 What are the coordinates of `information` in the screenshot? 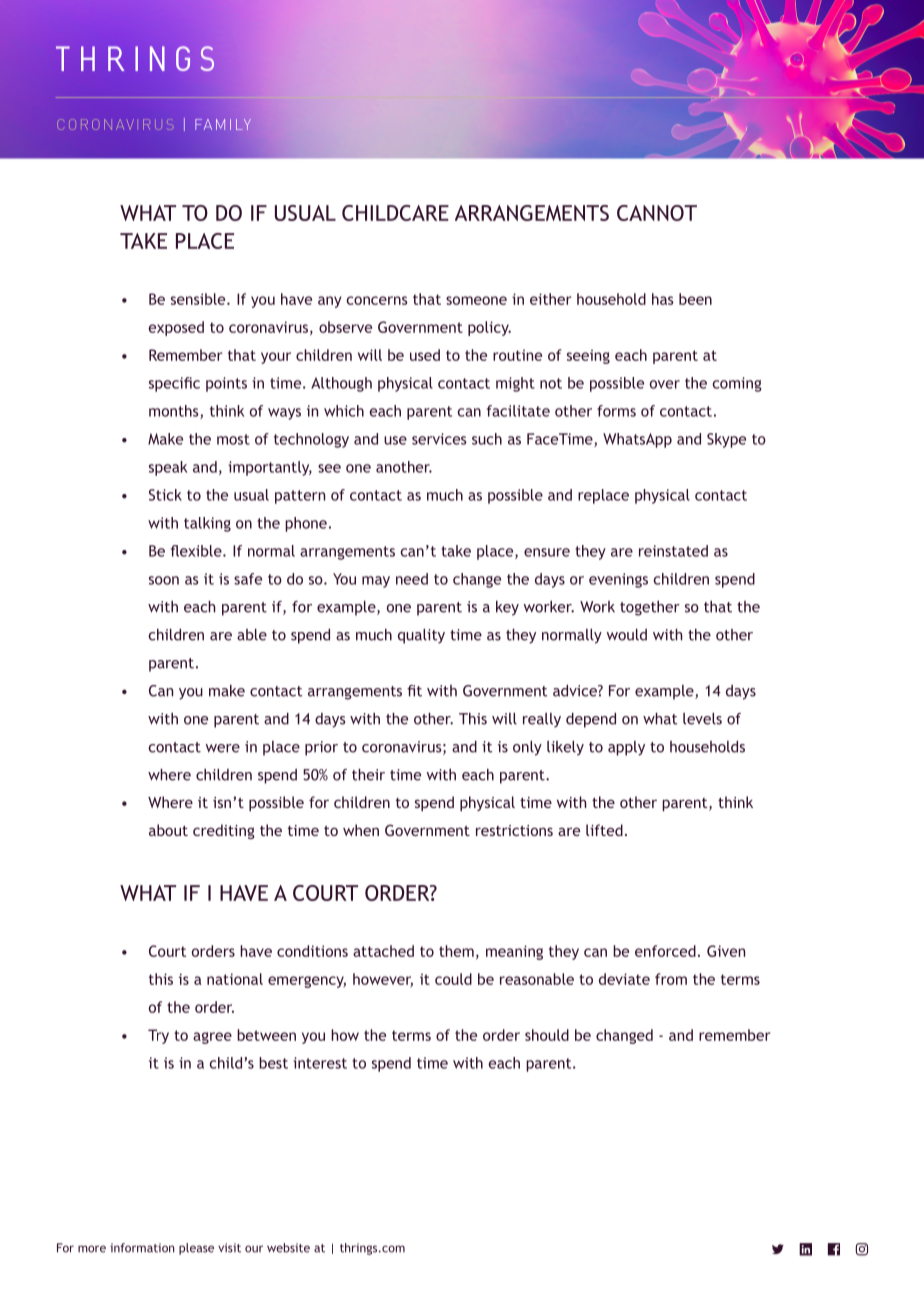 It's located at (142, 1248).
